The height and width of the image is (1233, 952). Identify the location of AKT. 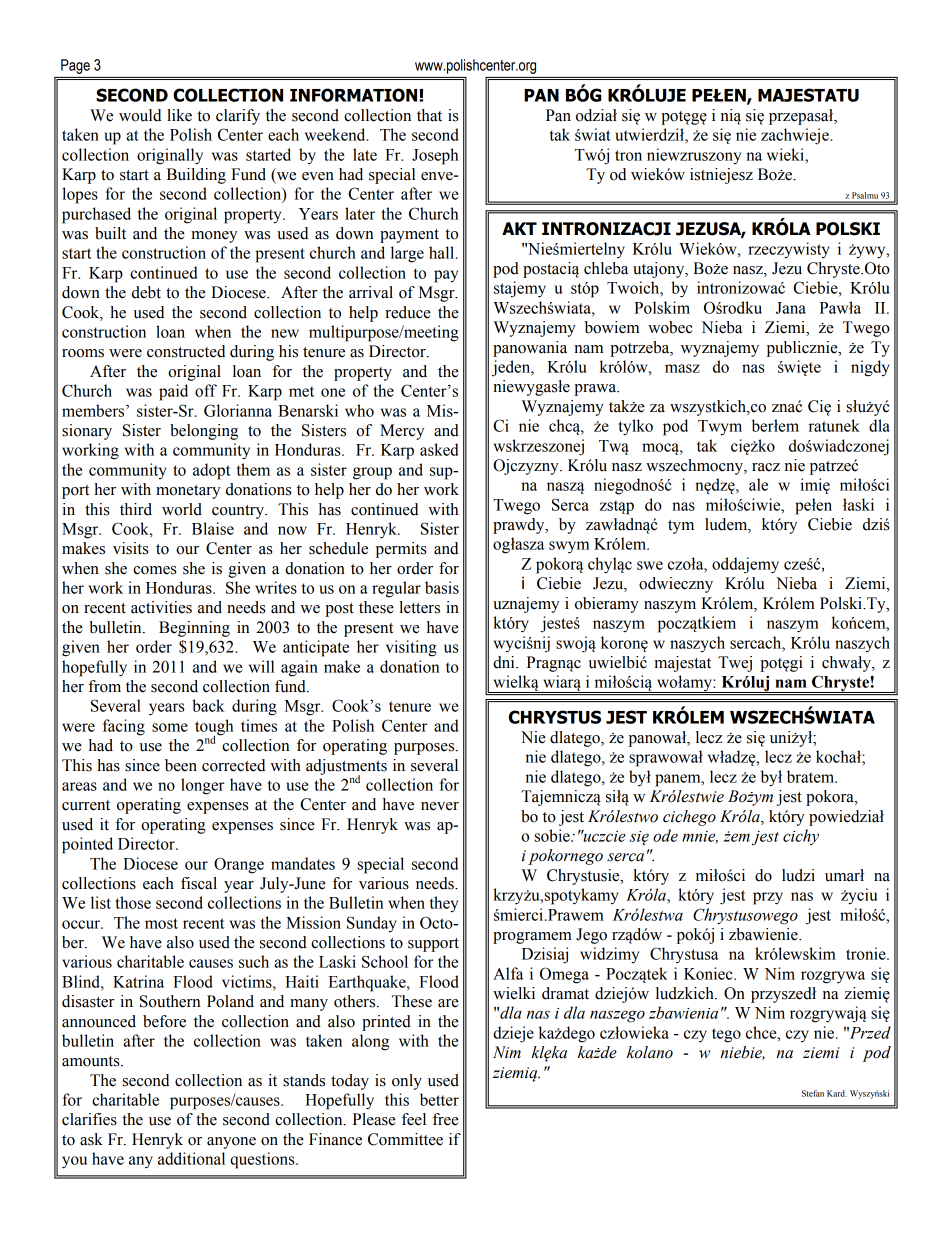
(519, 228).
